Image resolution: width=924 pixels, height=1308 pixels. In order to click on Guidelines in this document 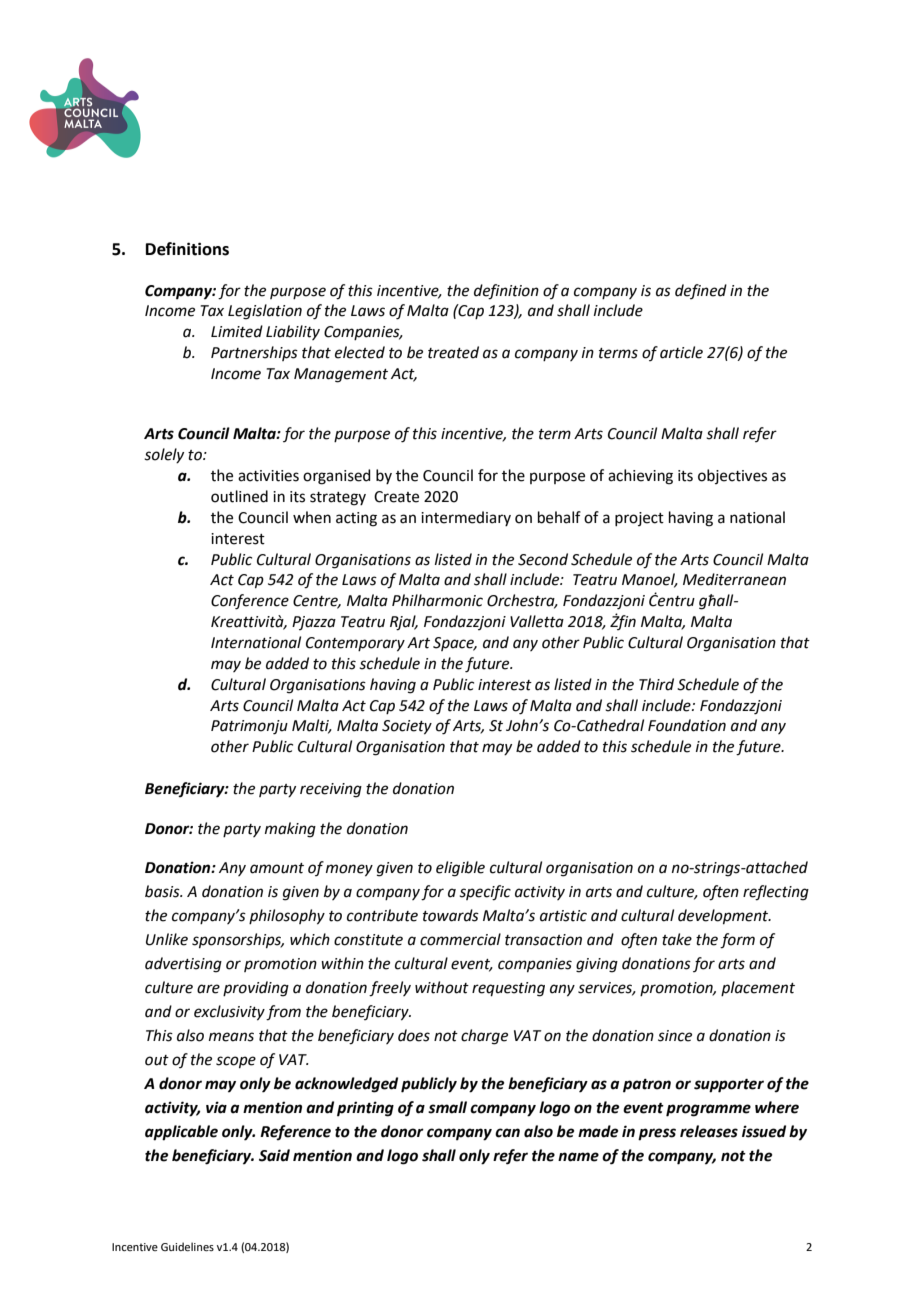, I will do `click(187, 1246)`.
